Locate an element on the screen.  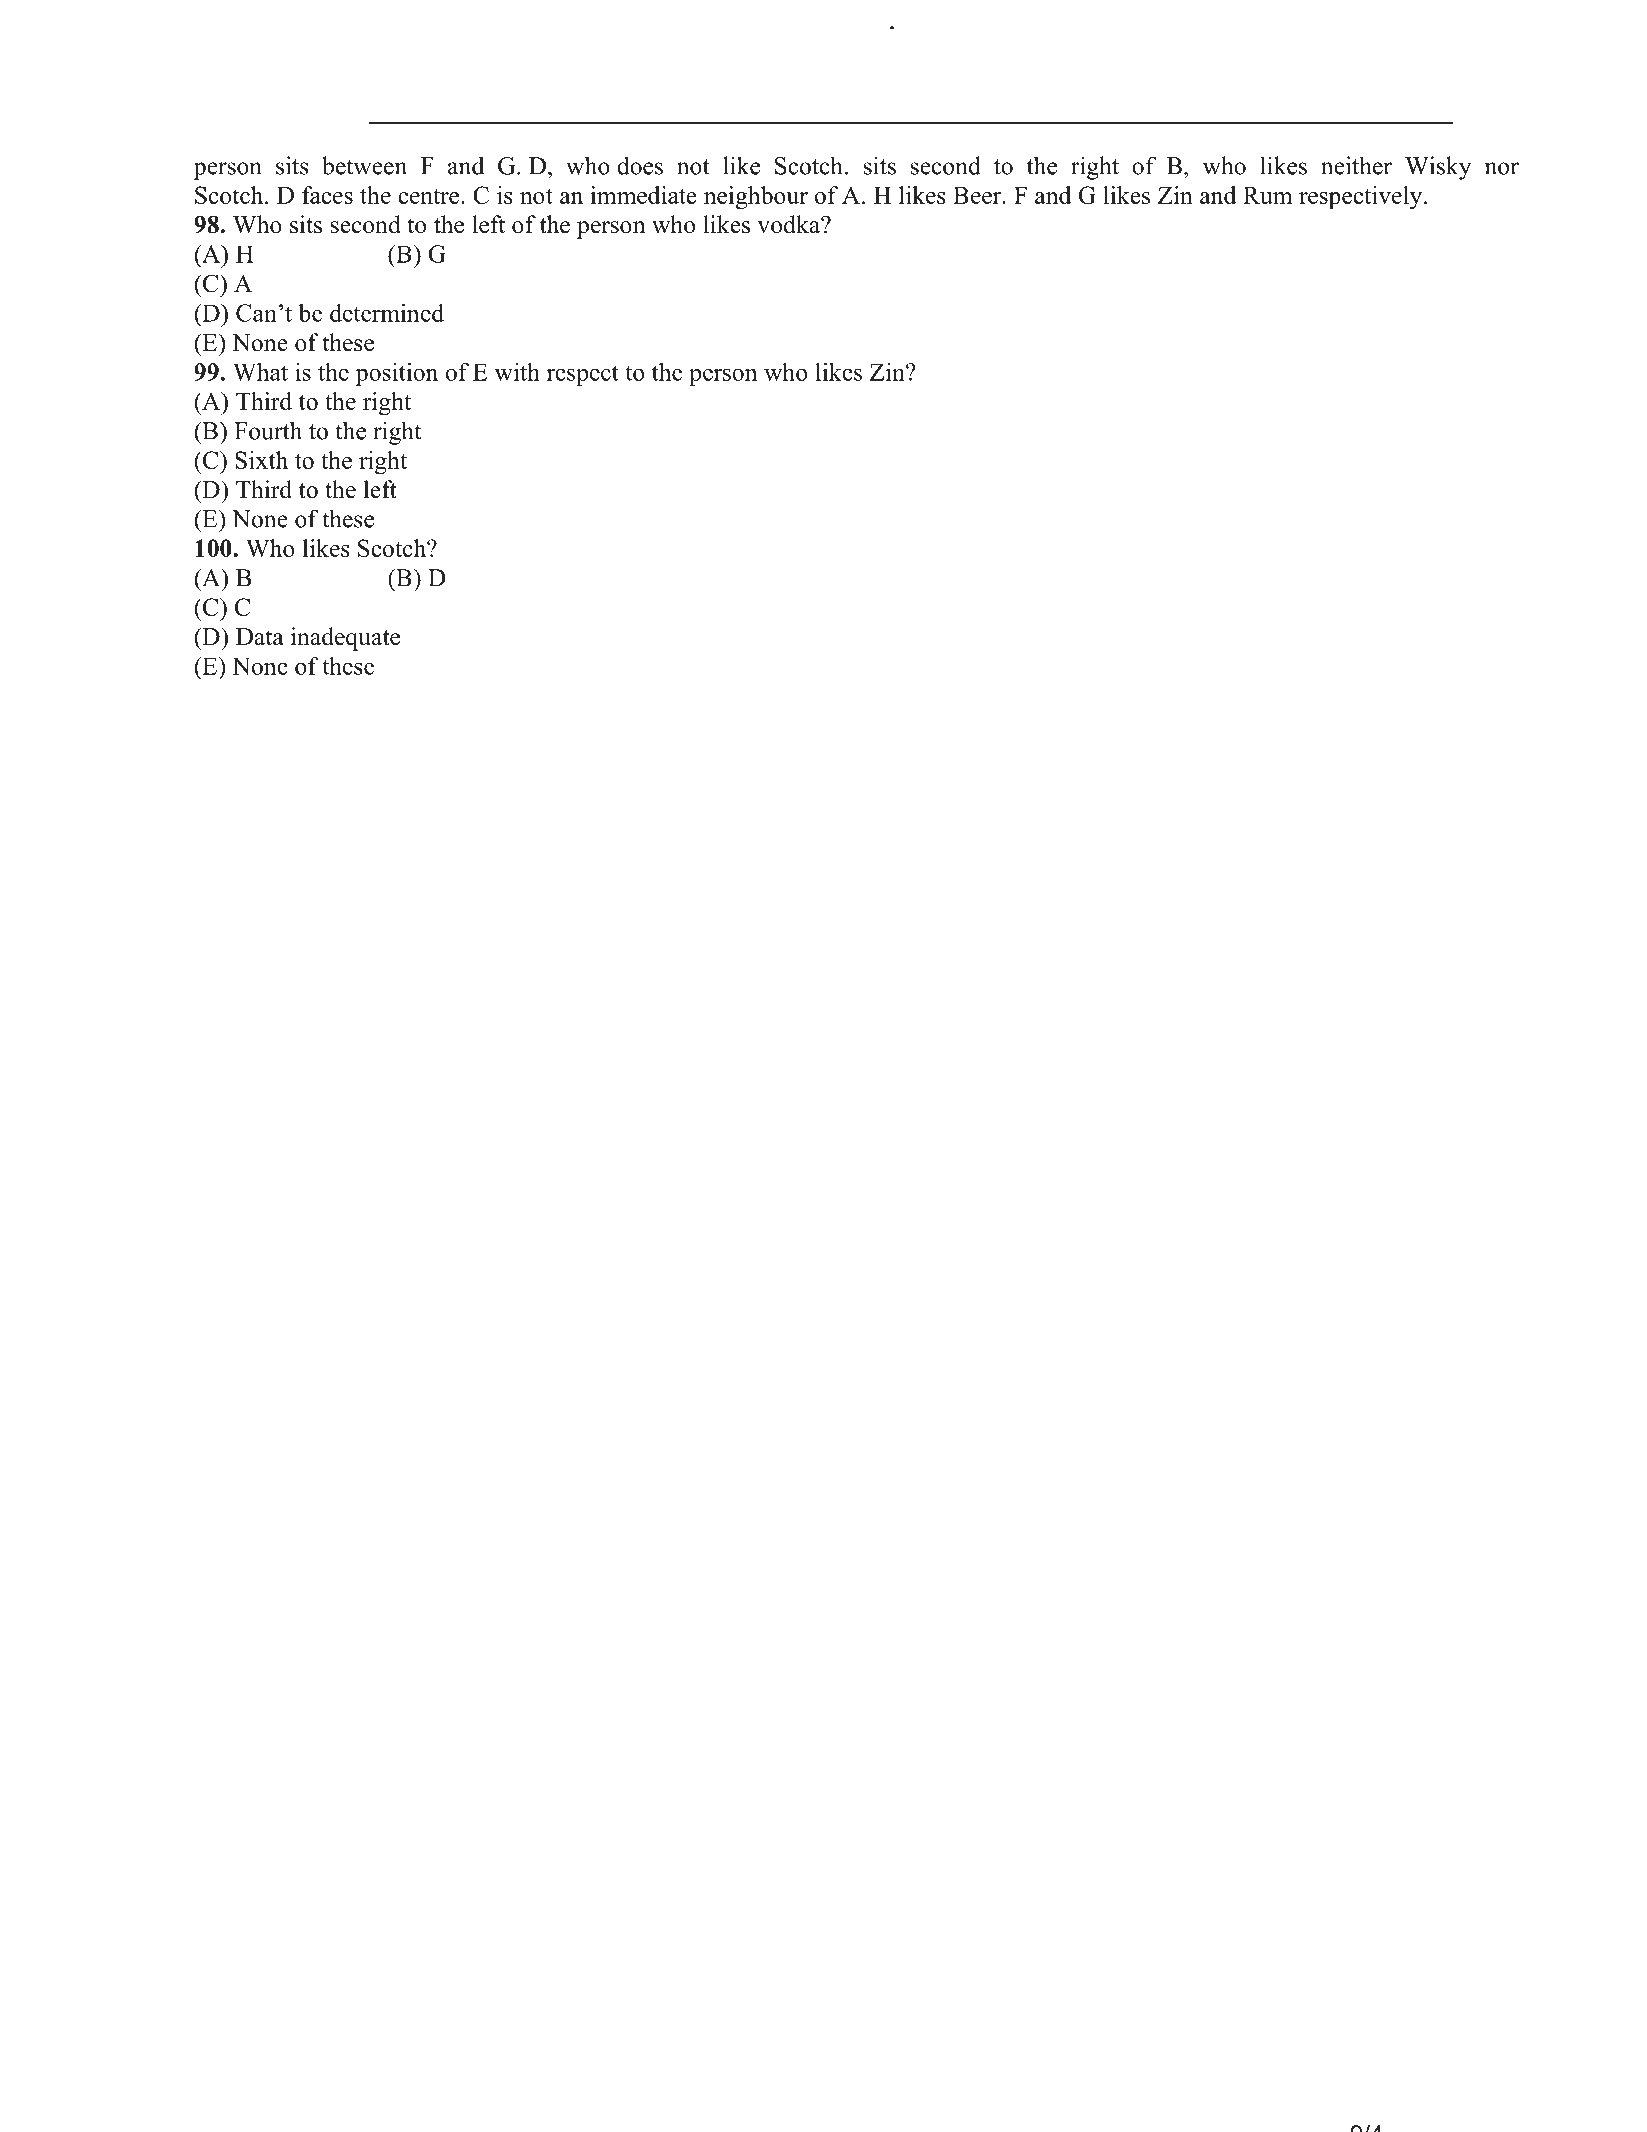
Sixth is located at coordinates (261, 460).
